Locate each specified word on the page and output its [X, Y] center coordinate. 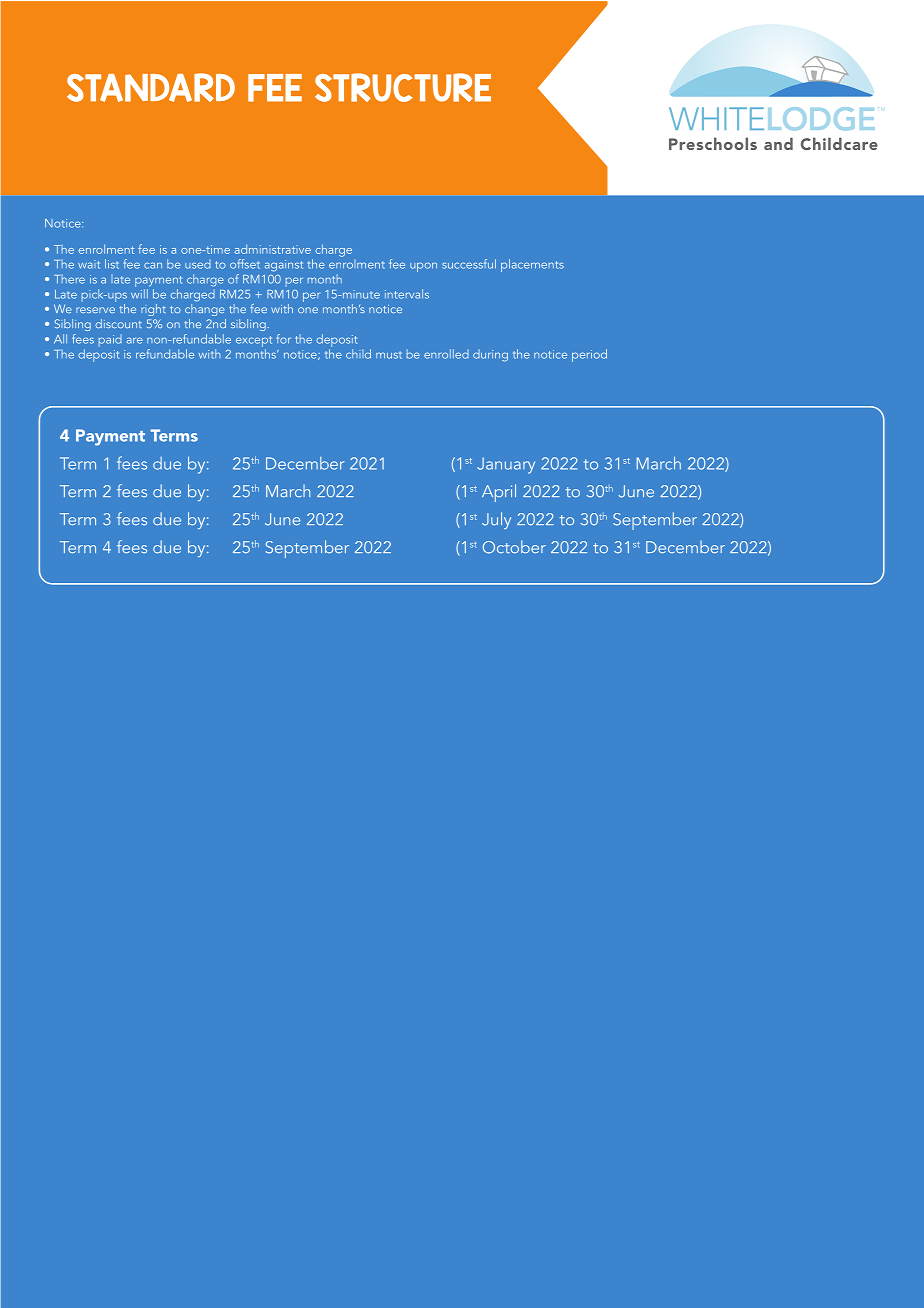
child [358, 354]
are [135, 340]
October [514, 547]
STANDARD [151, 87]
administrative [273, 249]
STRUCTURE [403, 87]
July [496, 520]
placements [532, 265]
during [490, 355]
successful [469, 264]
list [112, 264]
